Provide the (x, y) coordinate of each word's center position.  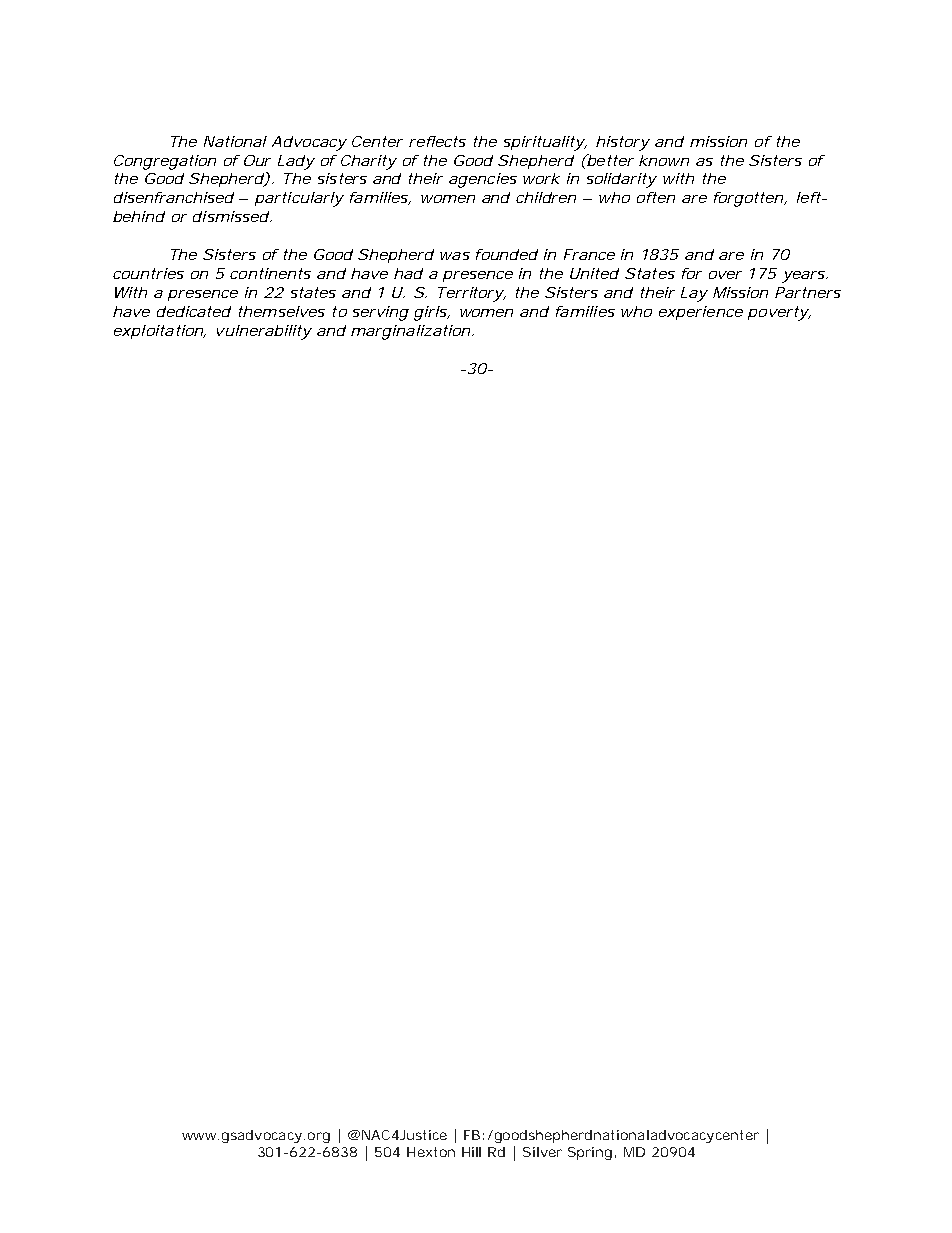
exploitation (157, 332)
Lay (693, 294)
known (663, 160)
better (608, 160)
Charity (367, 162)
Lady (295, 162)
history (621, 143)
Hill (471, 1152)
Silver (542, 1152)
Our (257, 160)
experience (699, 313)
